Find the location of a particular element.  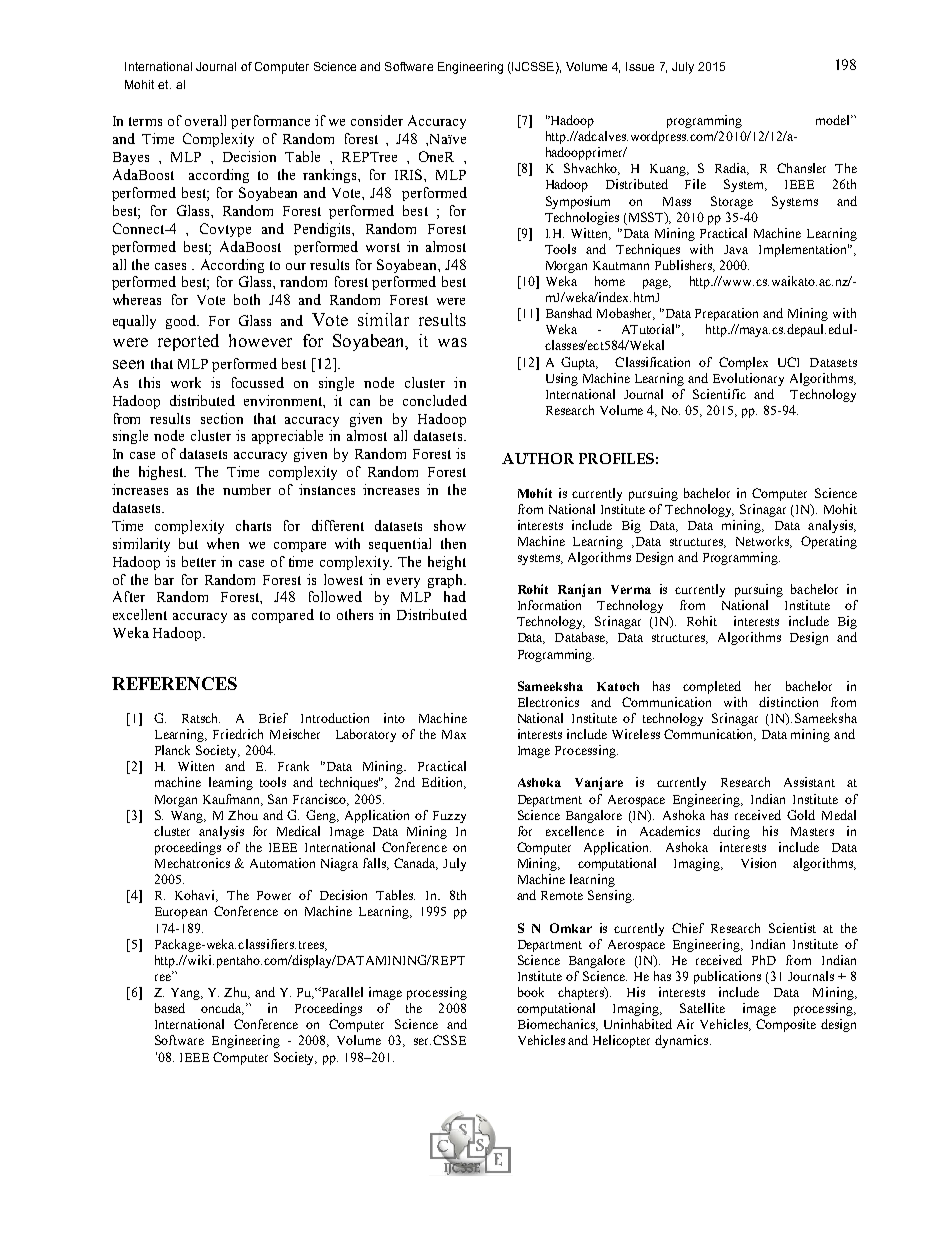

model is located at coordinates (834, 120).
